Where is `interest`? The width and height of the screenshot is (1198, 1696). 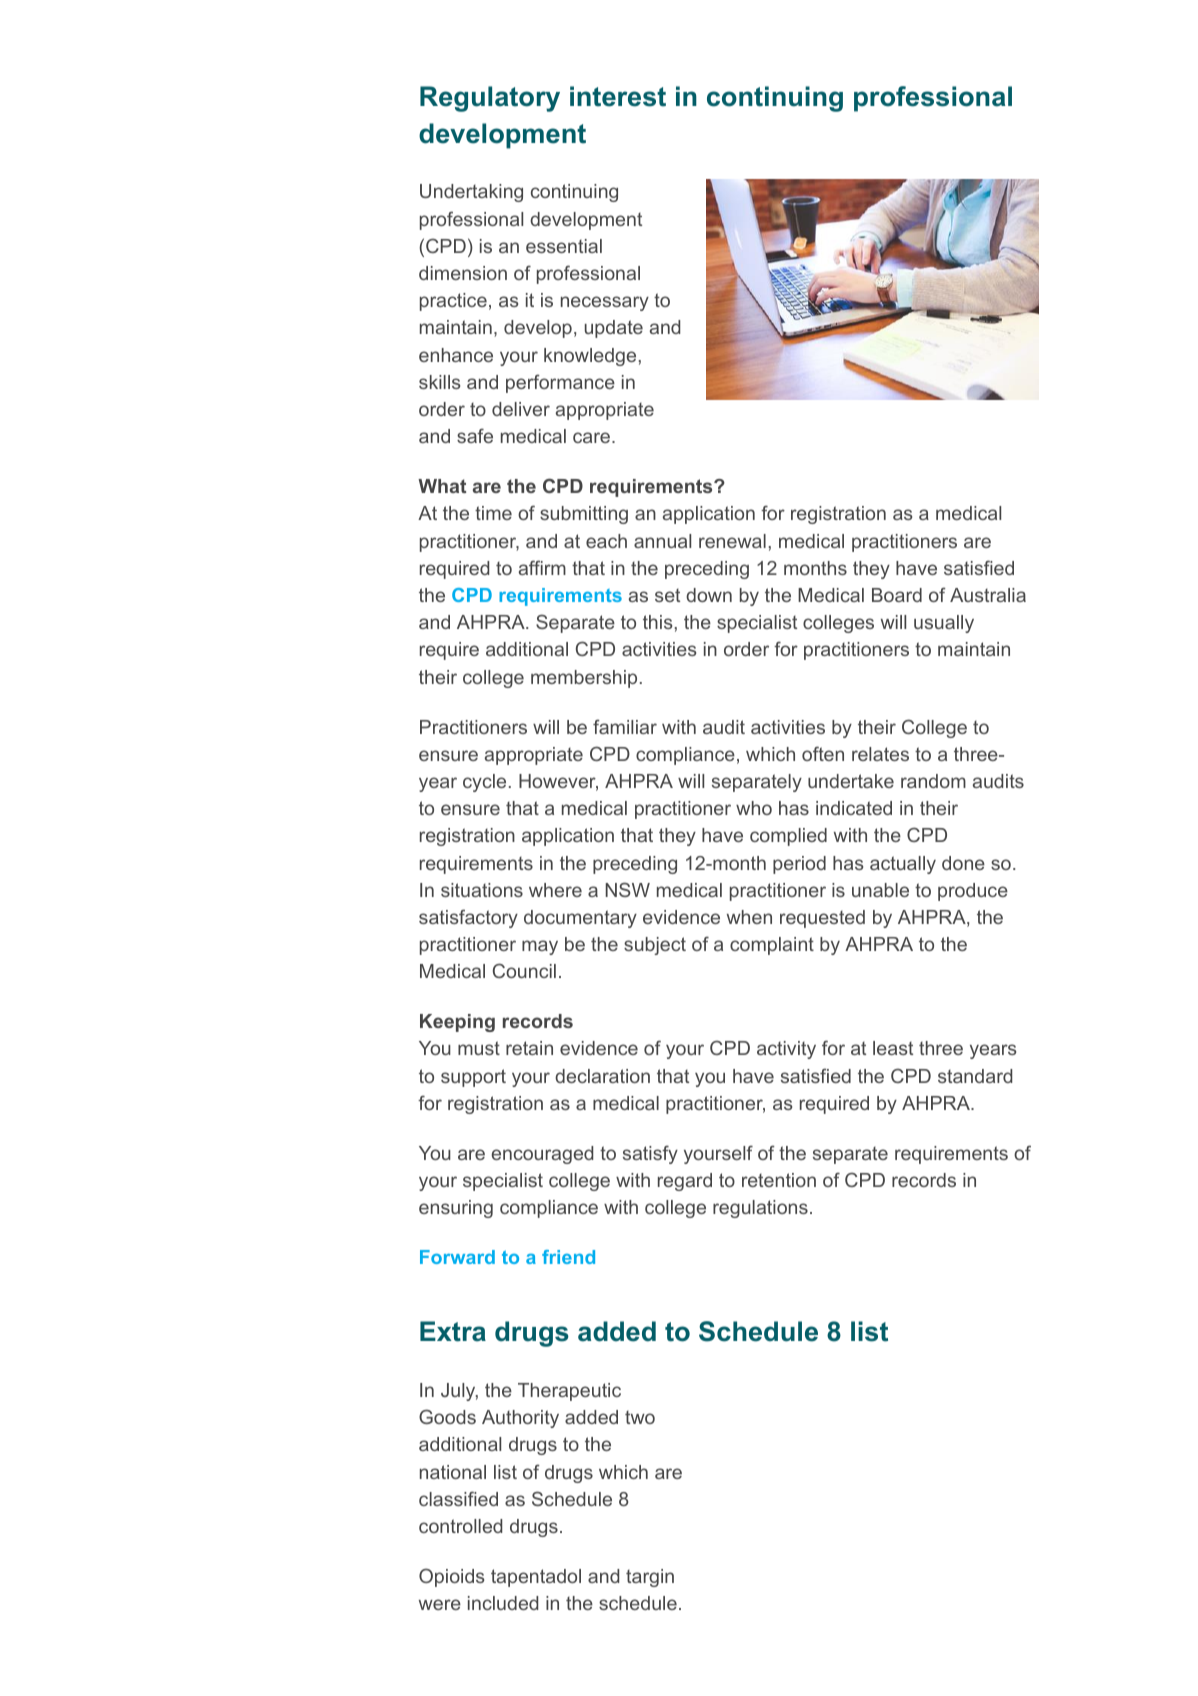 interest is located at coordinates (618, 96).
